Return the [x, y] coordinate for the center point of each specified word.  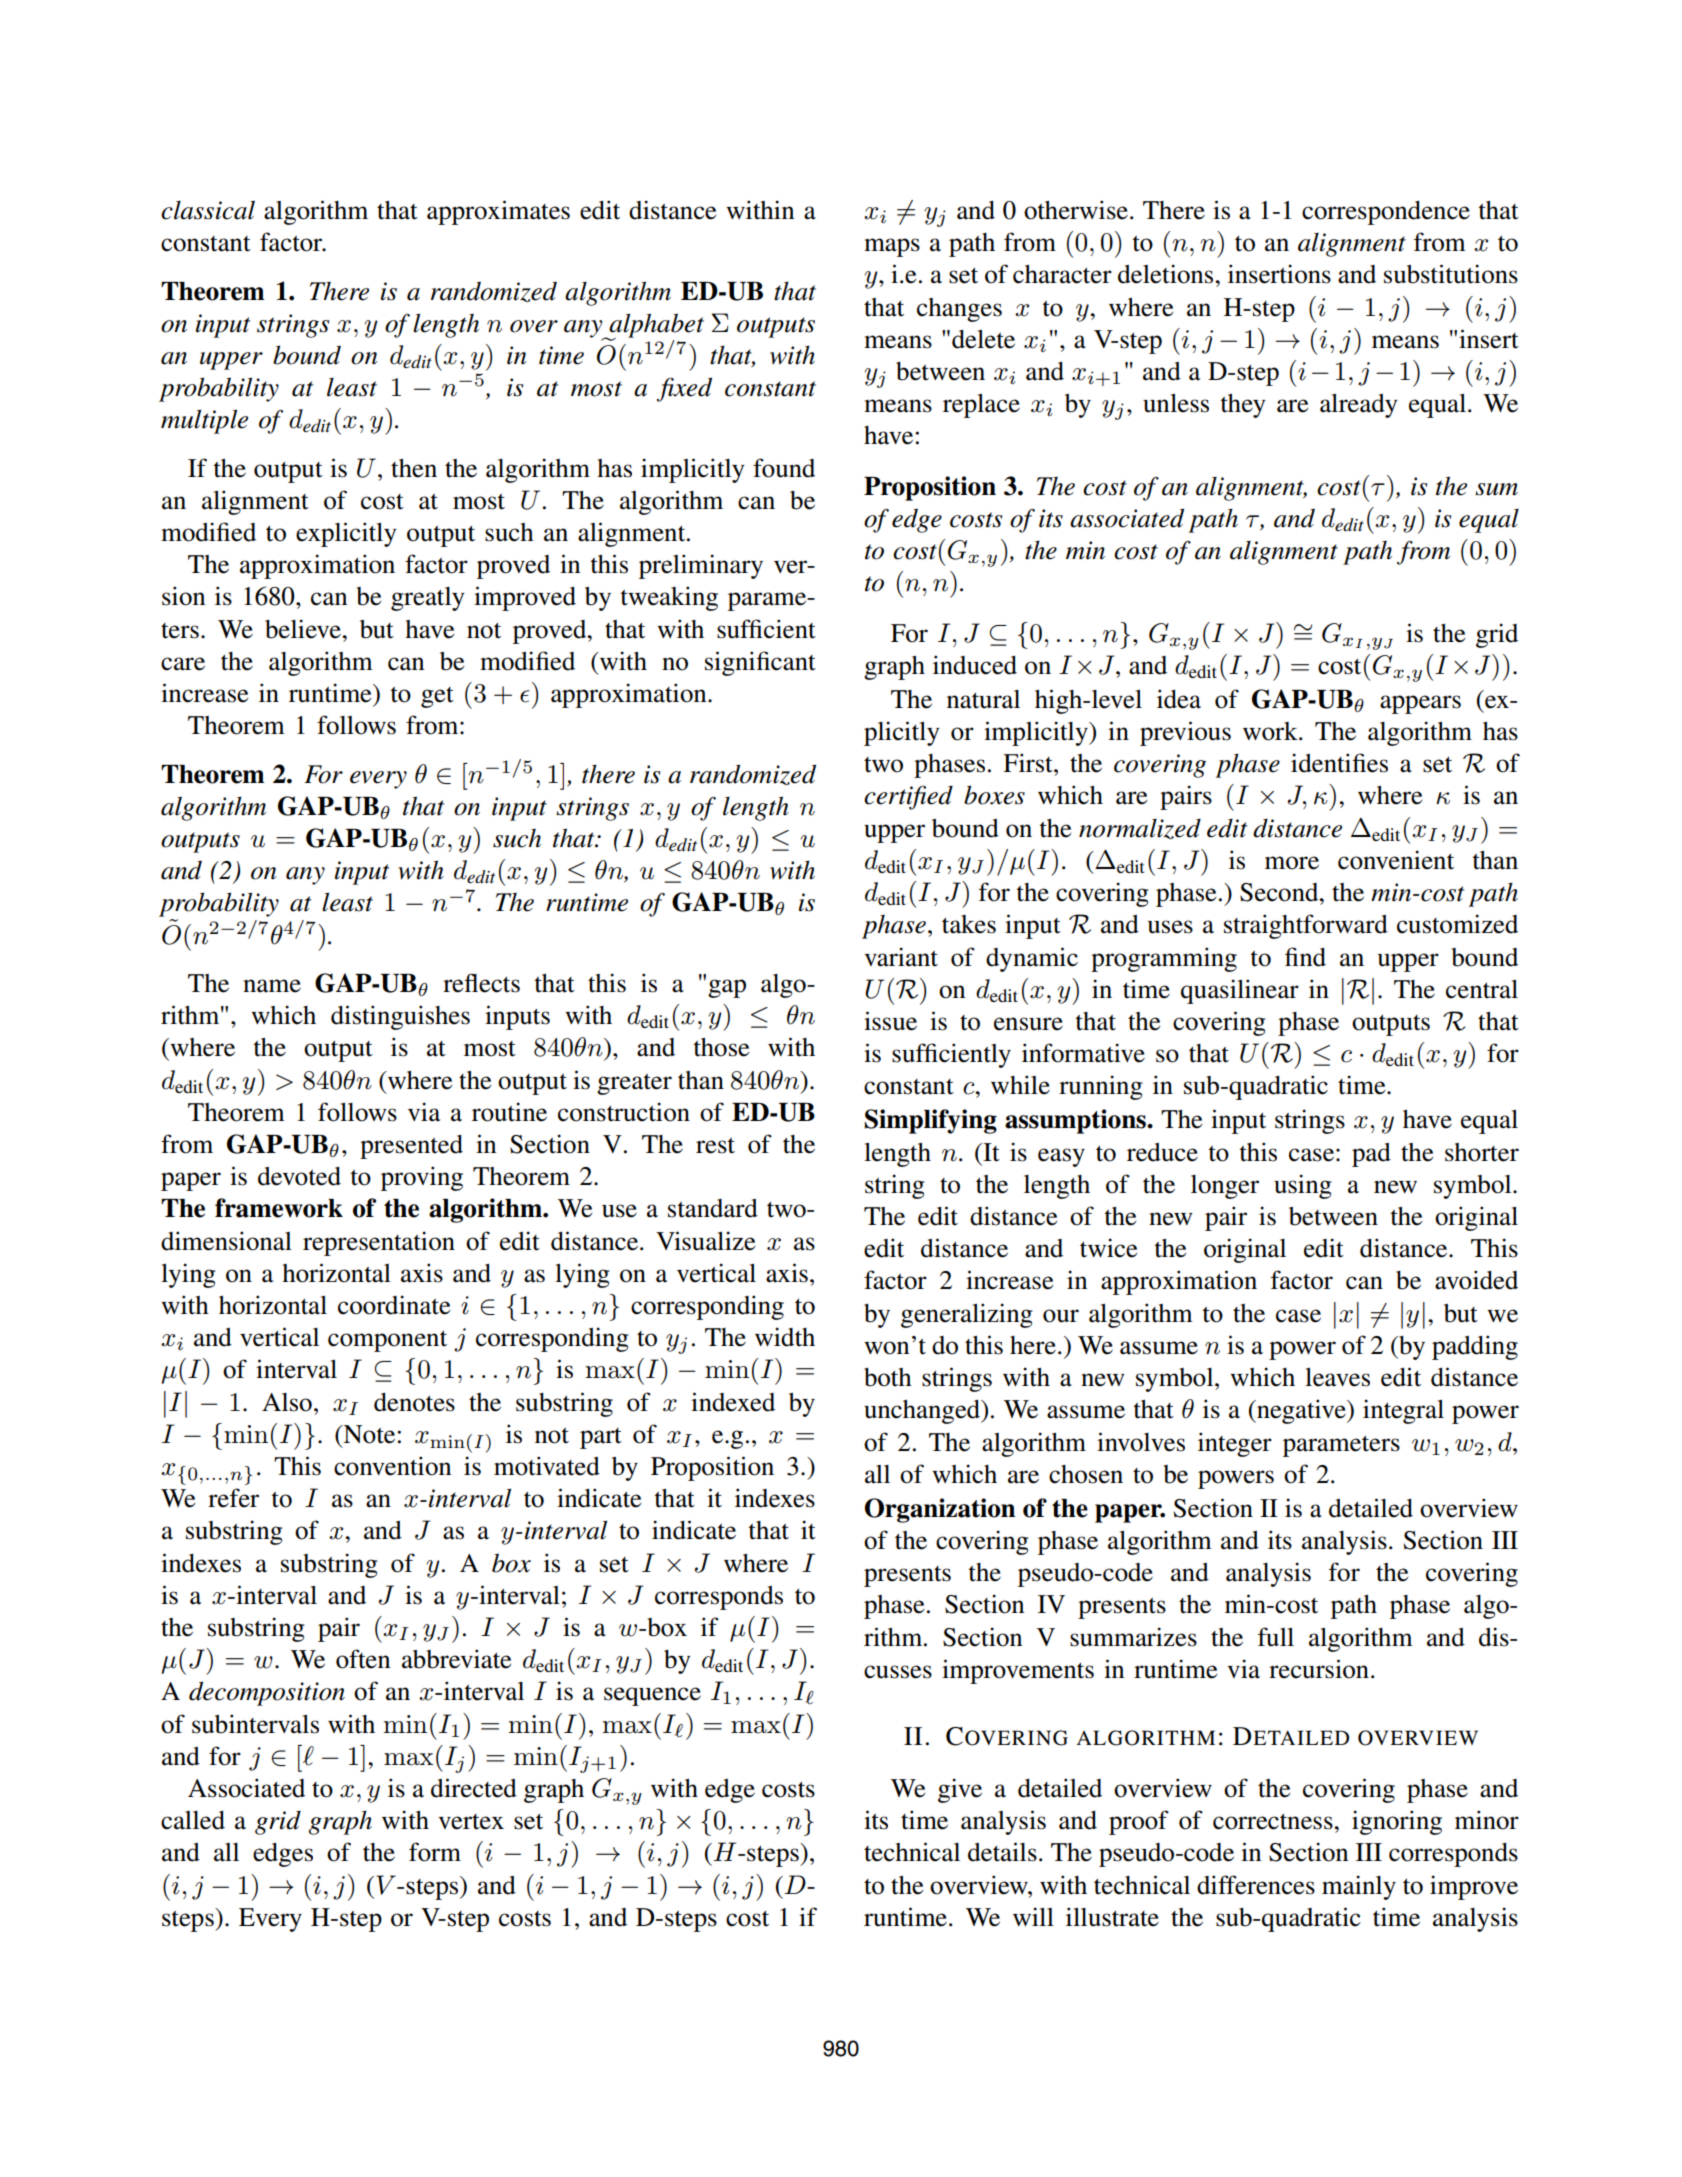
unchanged [923, 1412]
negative [1301, 1411]
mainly [1359, 1887]
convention [392, 1466]
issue [890, 1021]
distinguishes [400, 1017]
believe [304, 629]
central [1482, 989]
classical [208, 210]
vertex [471, 1822]
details [1002, 1852]
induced [975, 665]
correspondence [1386, 213]
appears [1420, 704]
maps [892, 247]
